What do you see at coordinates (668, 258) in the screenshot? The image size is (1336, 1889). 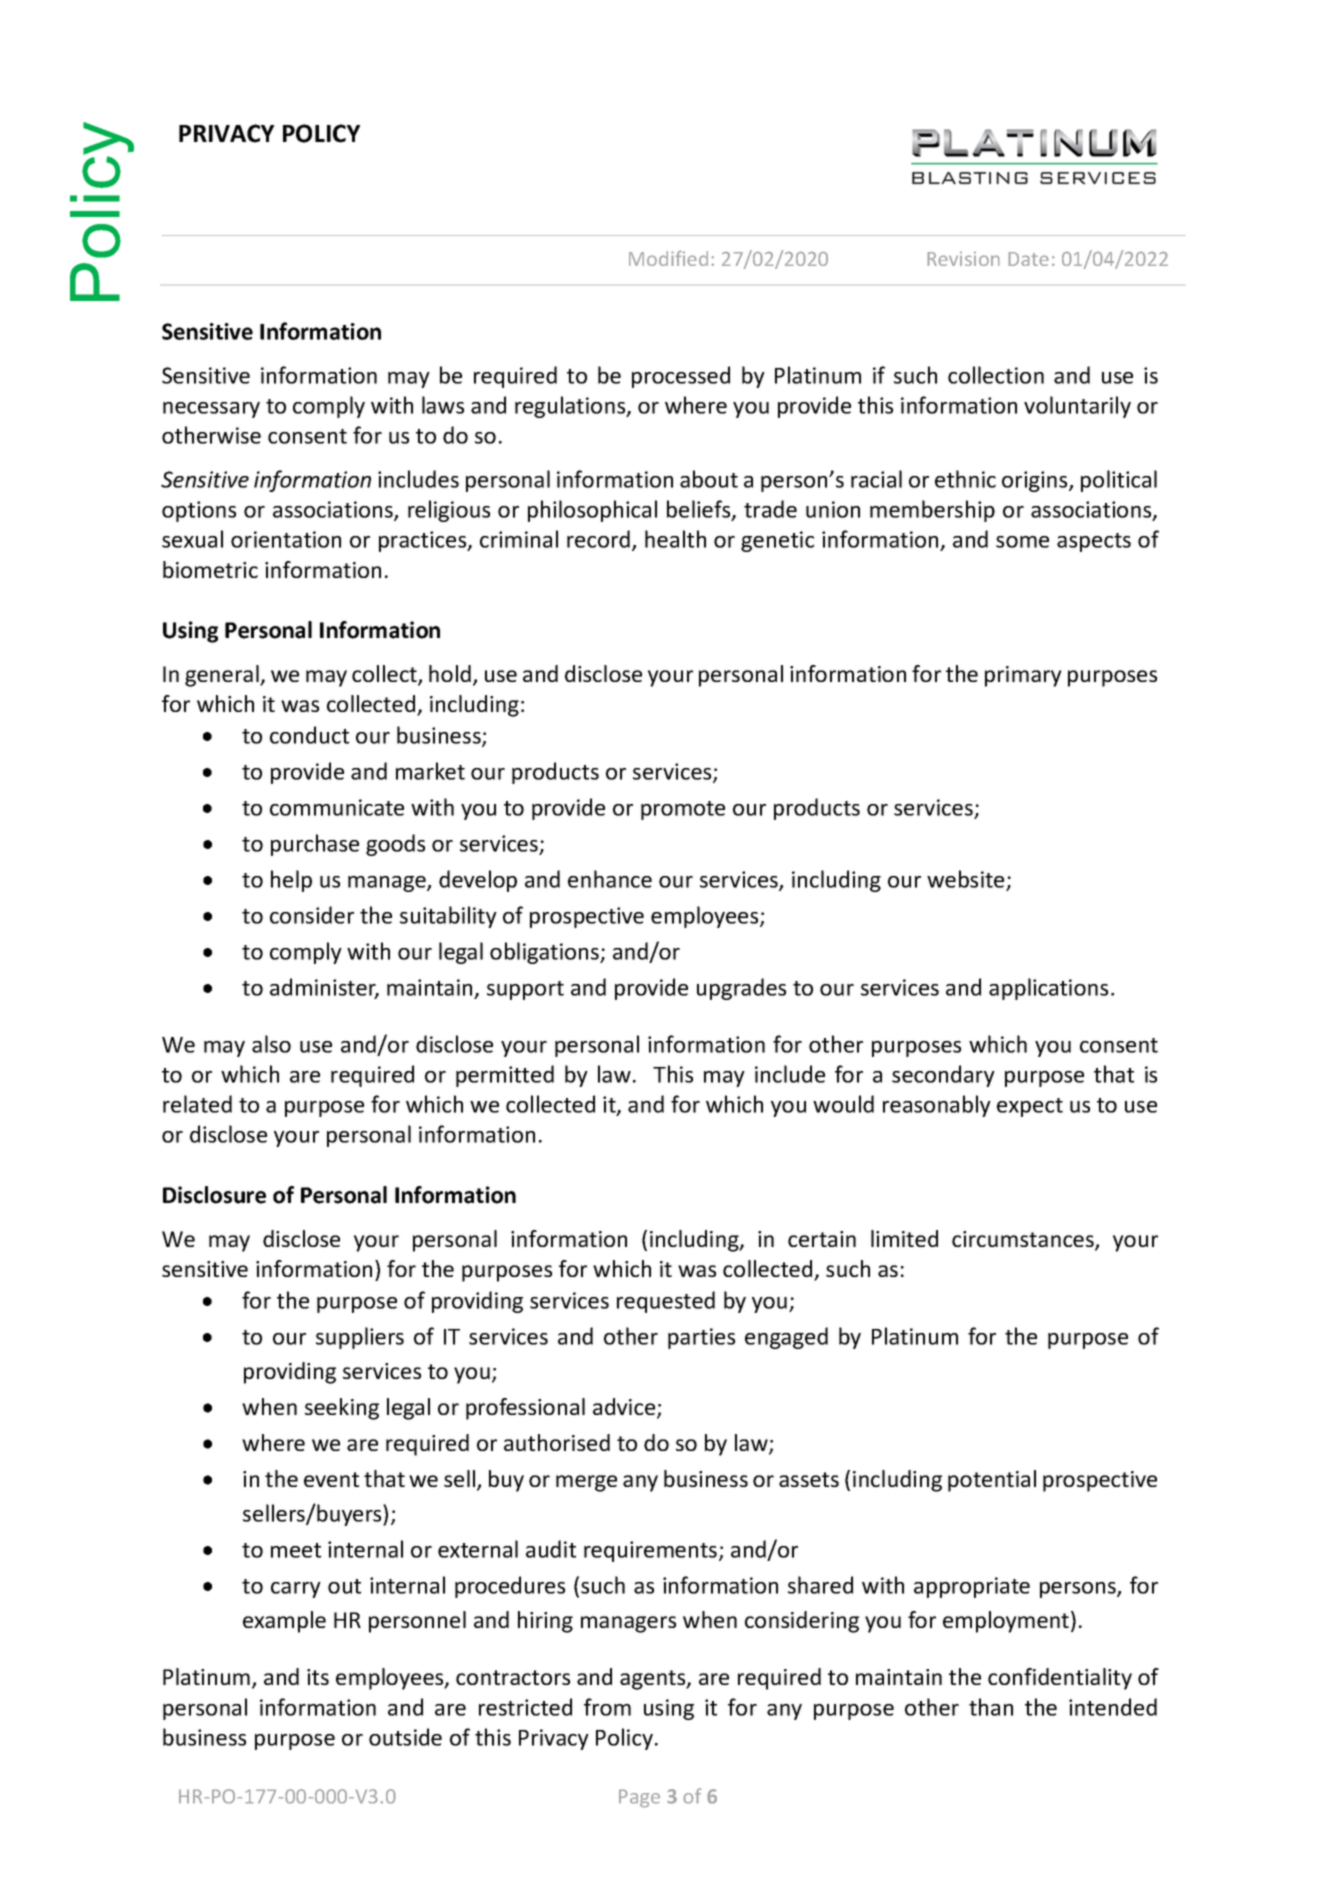 I see `Modified` at bounding box center [668, 258].
